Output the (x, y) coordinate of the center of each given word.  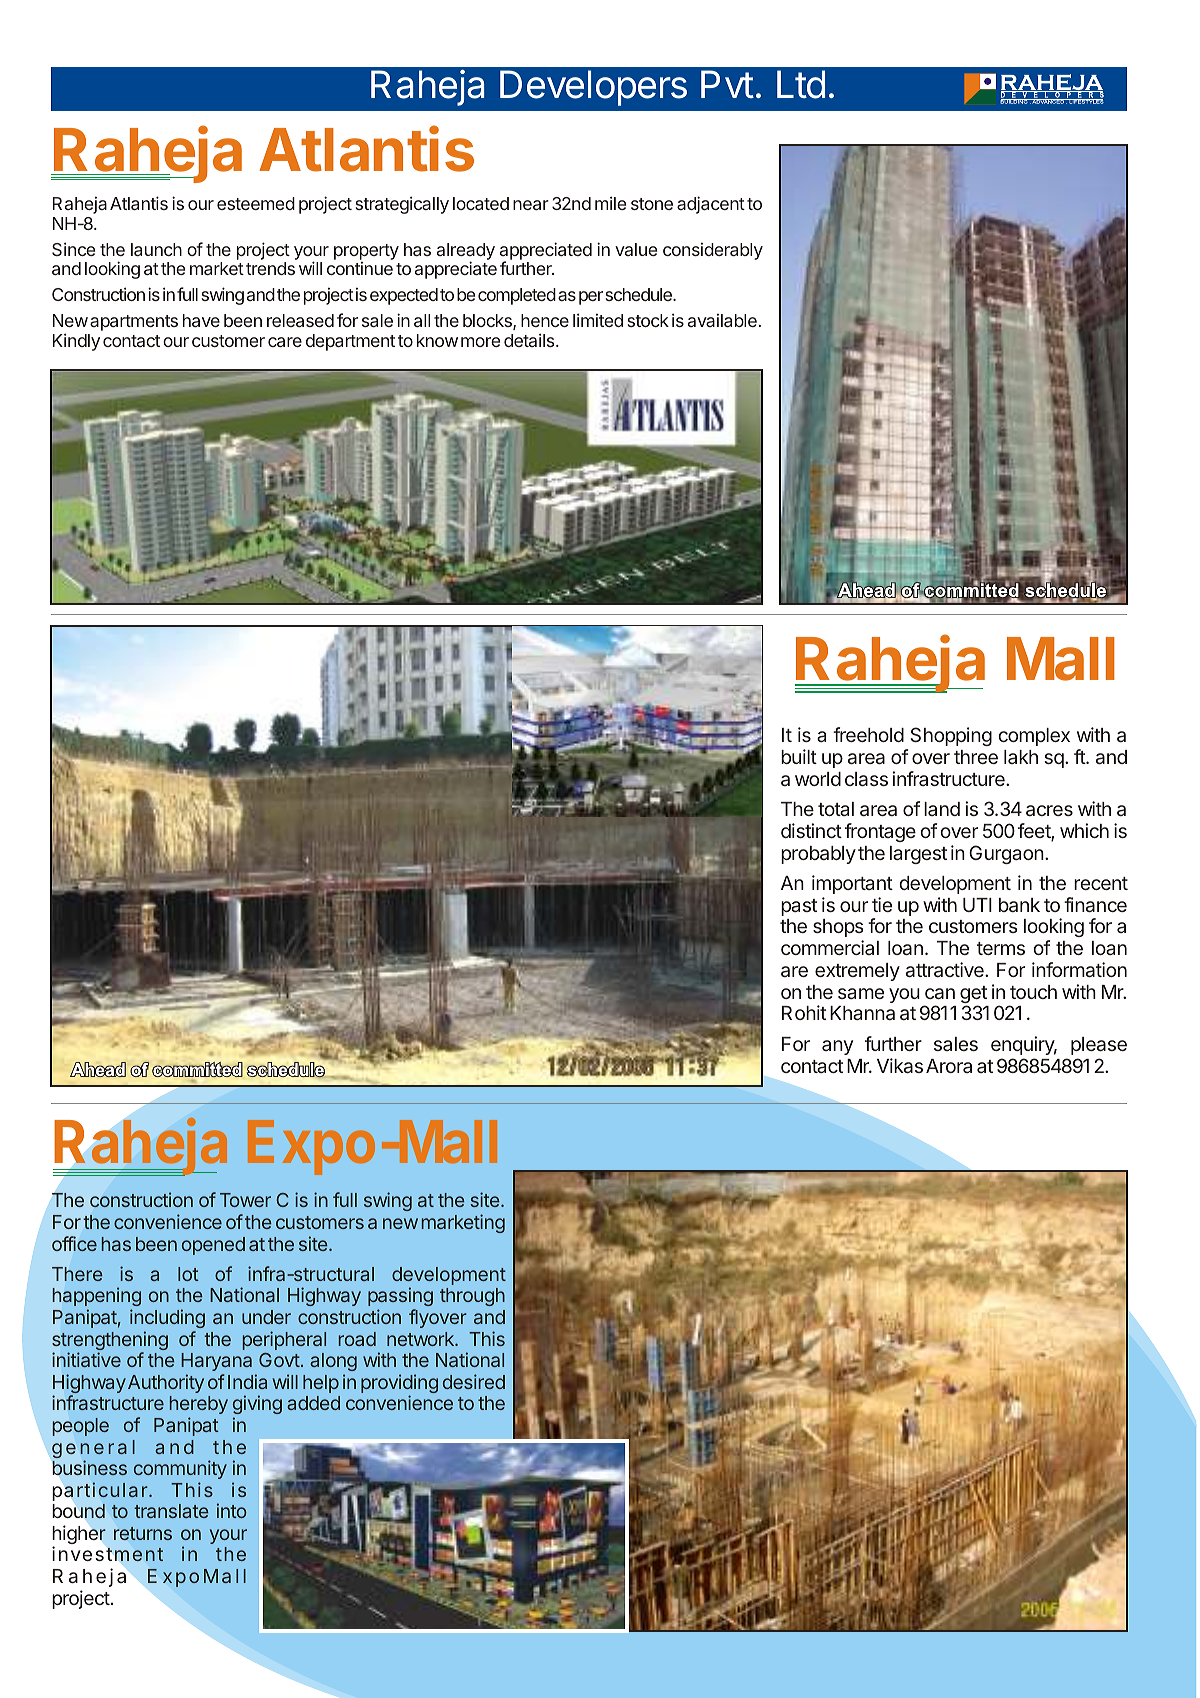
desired (474, 1381)
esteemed (256, 203)
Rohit (804, 1012)
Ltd (801, 84)
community (180, 1469)
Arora (949, 1066)
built (799, 756)
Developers (593, 88)
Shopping (951, 736)
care (285, 342)
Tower (245, 1200)
